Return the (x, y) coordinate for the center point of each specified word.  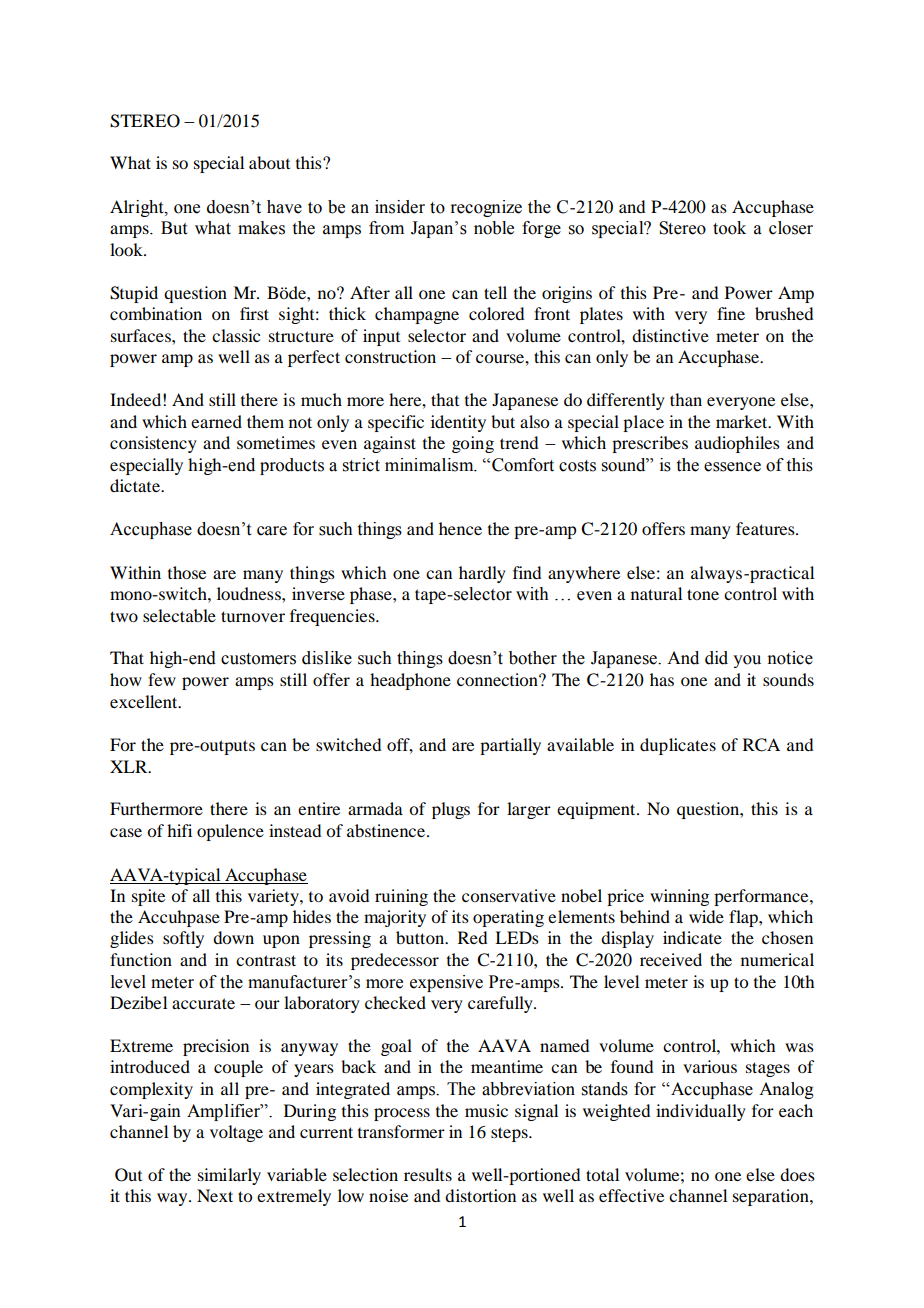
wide (706, 916)
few (162, 679)
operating (508, 918)
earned (216, 421)
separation (772, 1197)
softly (183, 939)
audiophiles (737, 444)
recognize (486, 208)
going (473, 444)
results (428, 1174)
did (716, 658)
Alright (138, 208)
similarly (229, 1176)
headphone (410, 681)
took (729, 228)
